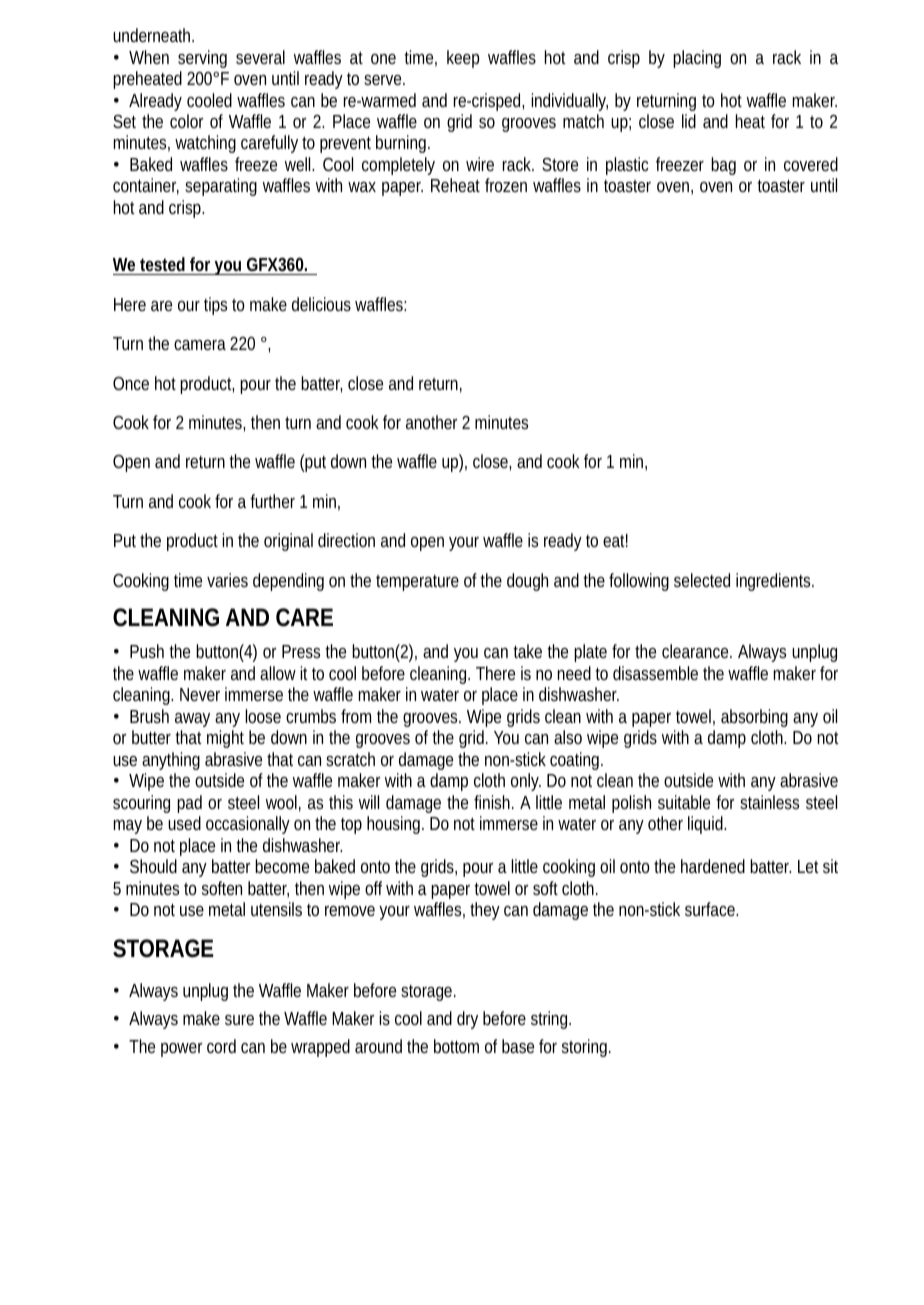 The image size is (924, 1305). I want to click on surface, so click(711, 909).
